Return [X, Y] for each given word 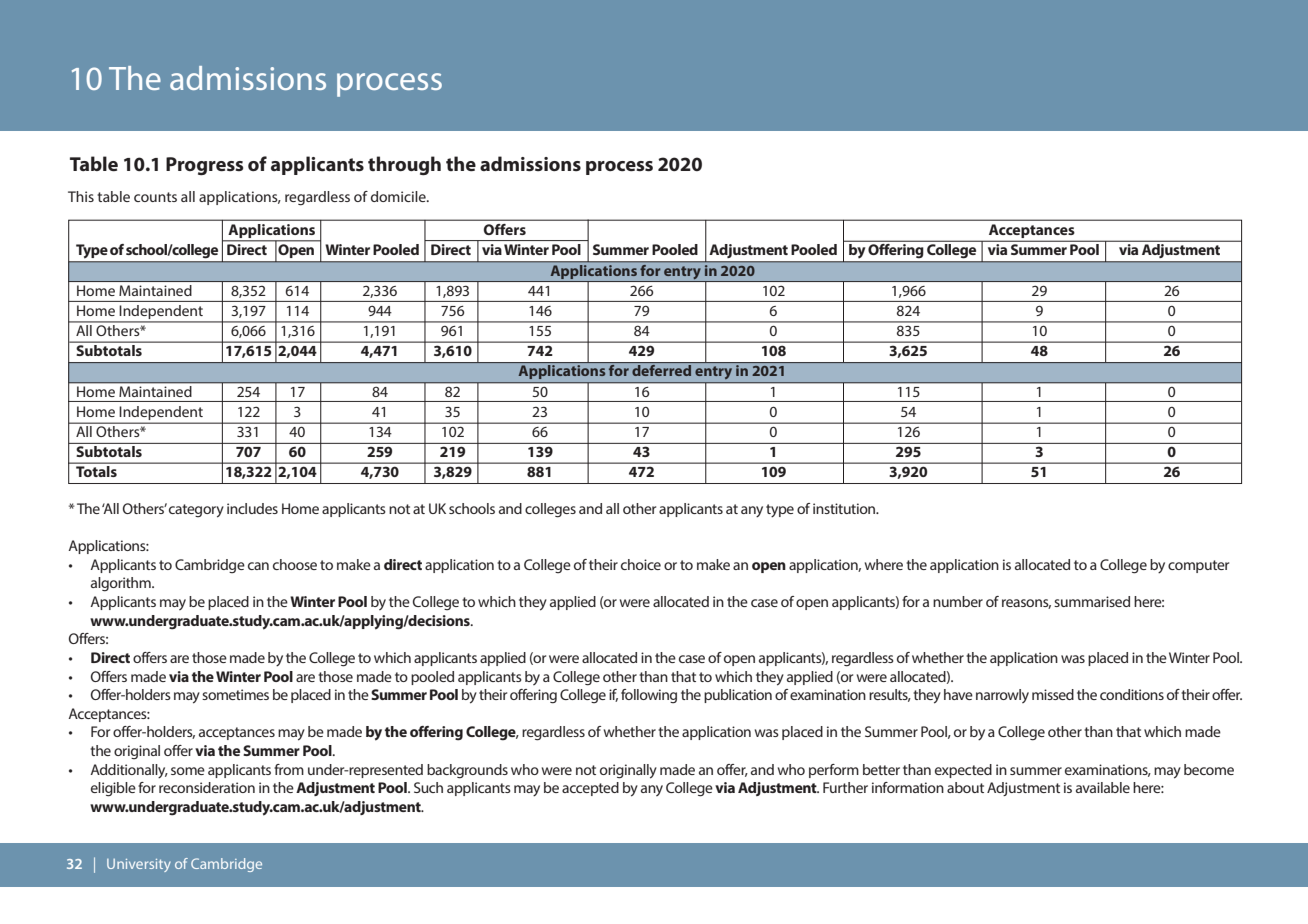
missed [1053, 694]
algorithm [122, 584]
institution [845, 508]
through [404, 165]
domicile [399, 196]
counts [155, 197]
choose [295, 564]
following [649, 696]
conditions [1132, 694]
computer [1198, 566]
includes [252, 508]
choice [641, 564]
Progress [204, 166]
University [139, 865]
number [958, 601]
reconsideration [207, 787]
